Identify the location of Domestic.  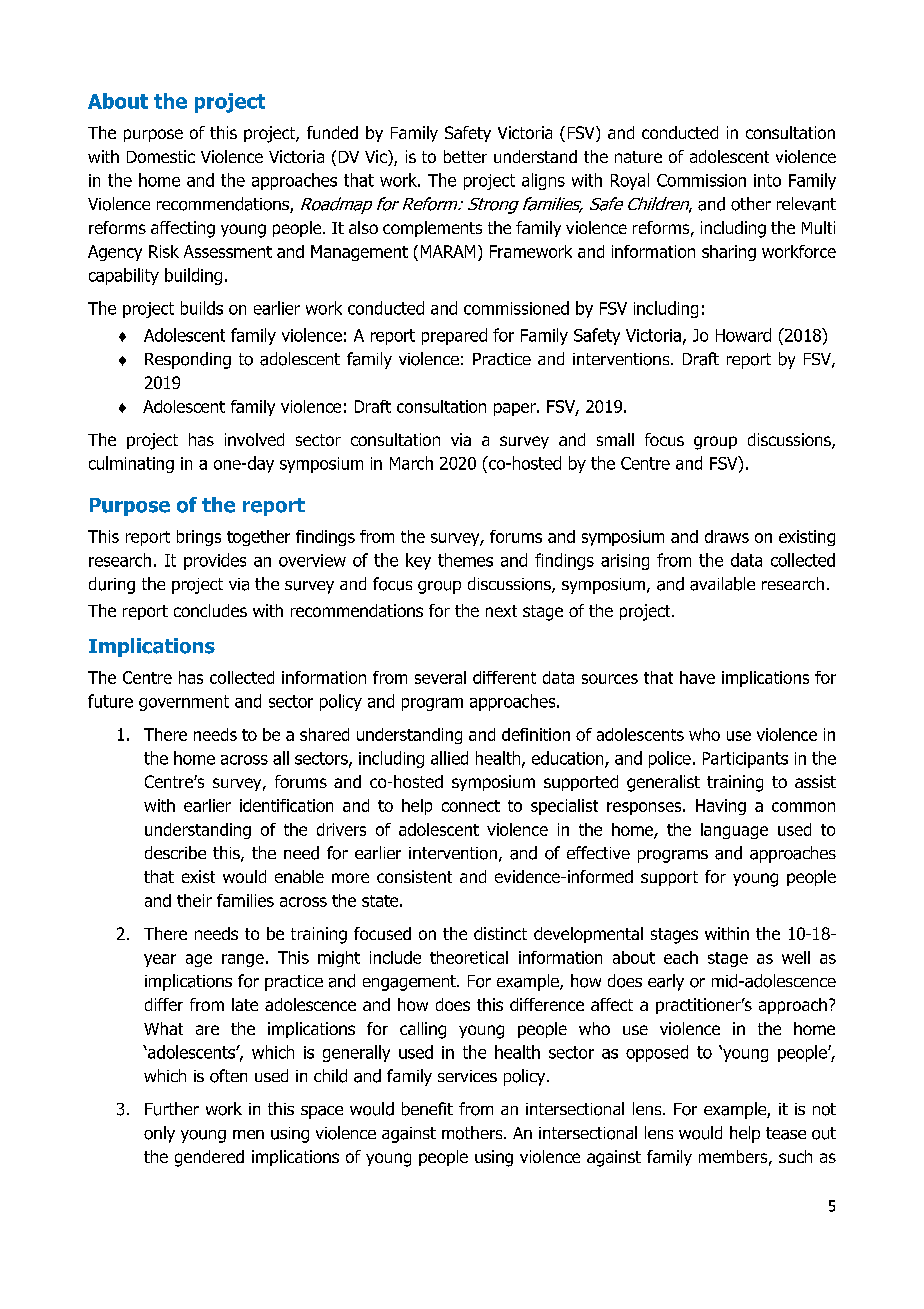
(161, 156).
